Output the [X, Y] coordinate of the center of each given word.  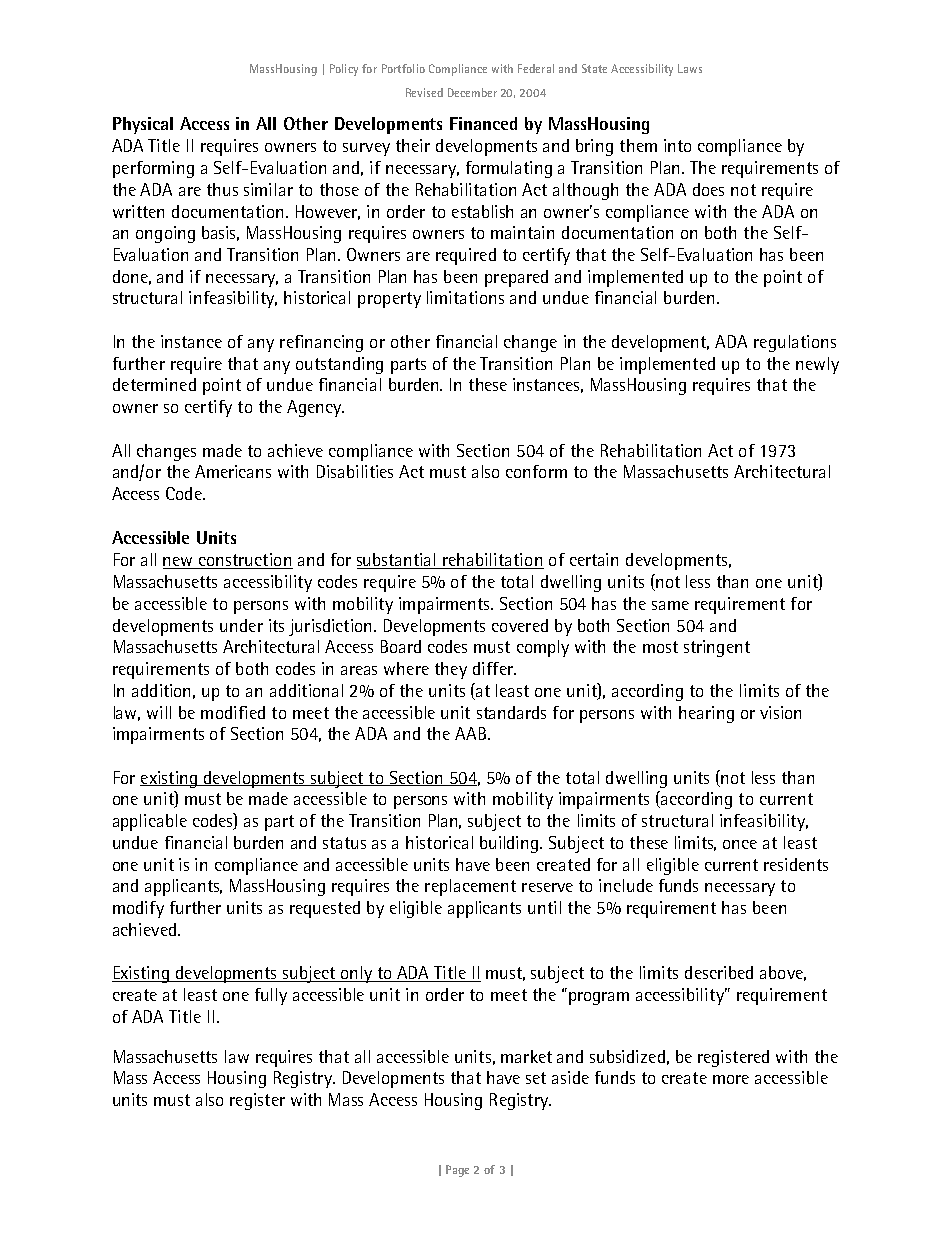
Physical [143, 125]
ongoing [165, 234]
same [670, 605]
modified [233, 712]
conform [536, 471]
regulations [795, 343]
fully [271, 996]
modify [138, 909]
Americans [233, 471]
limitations [465, 297]
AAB [470, 733]
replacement [470, 887]
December [472, 92]
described [719, 972]
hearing [706, 714]
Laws [690, 68]
